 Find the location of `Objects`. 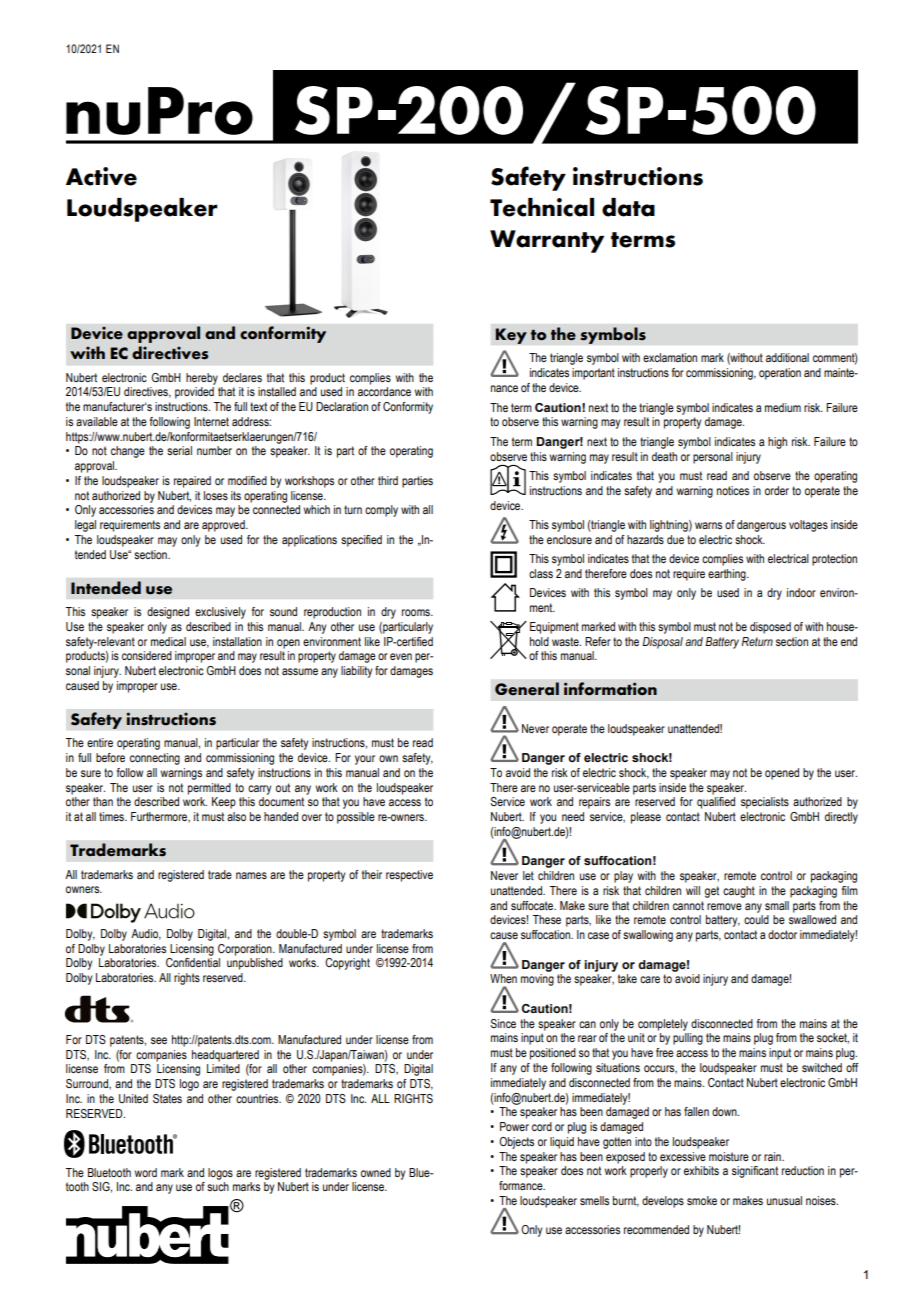

Objects is located at coordinates (516, 1143).
